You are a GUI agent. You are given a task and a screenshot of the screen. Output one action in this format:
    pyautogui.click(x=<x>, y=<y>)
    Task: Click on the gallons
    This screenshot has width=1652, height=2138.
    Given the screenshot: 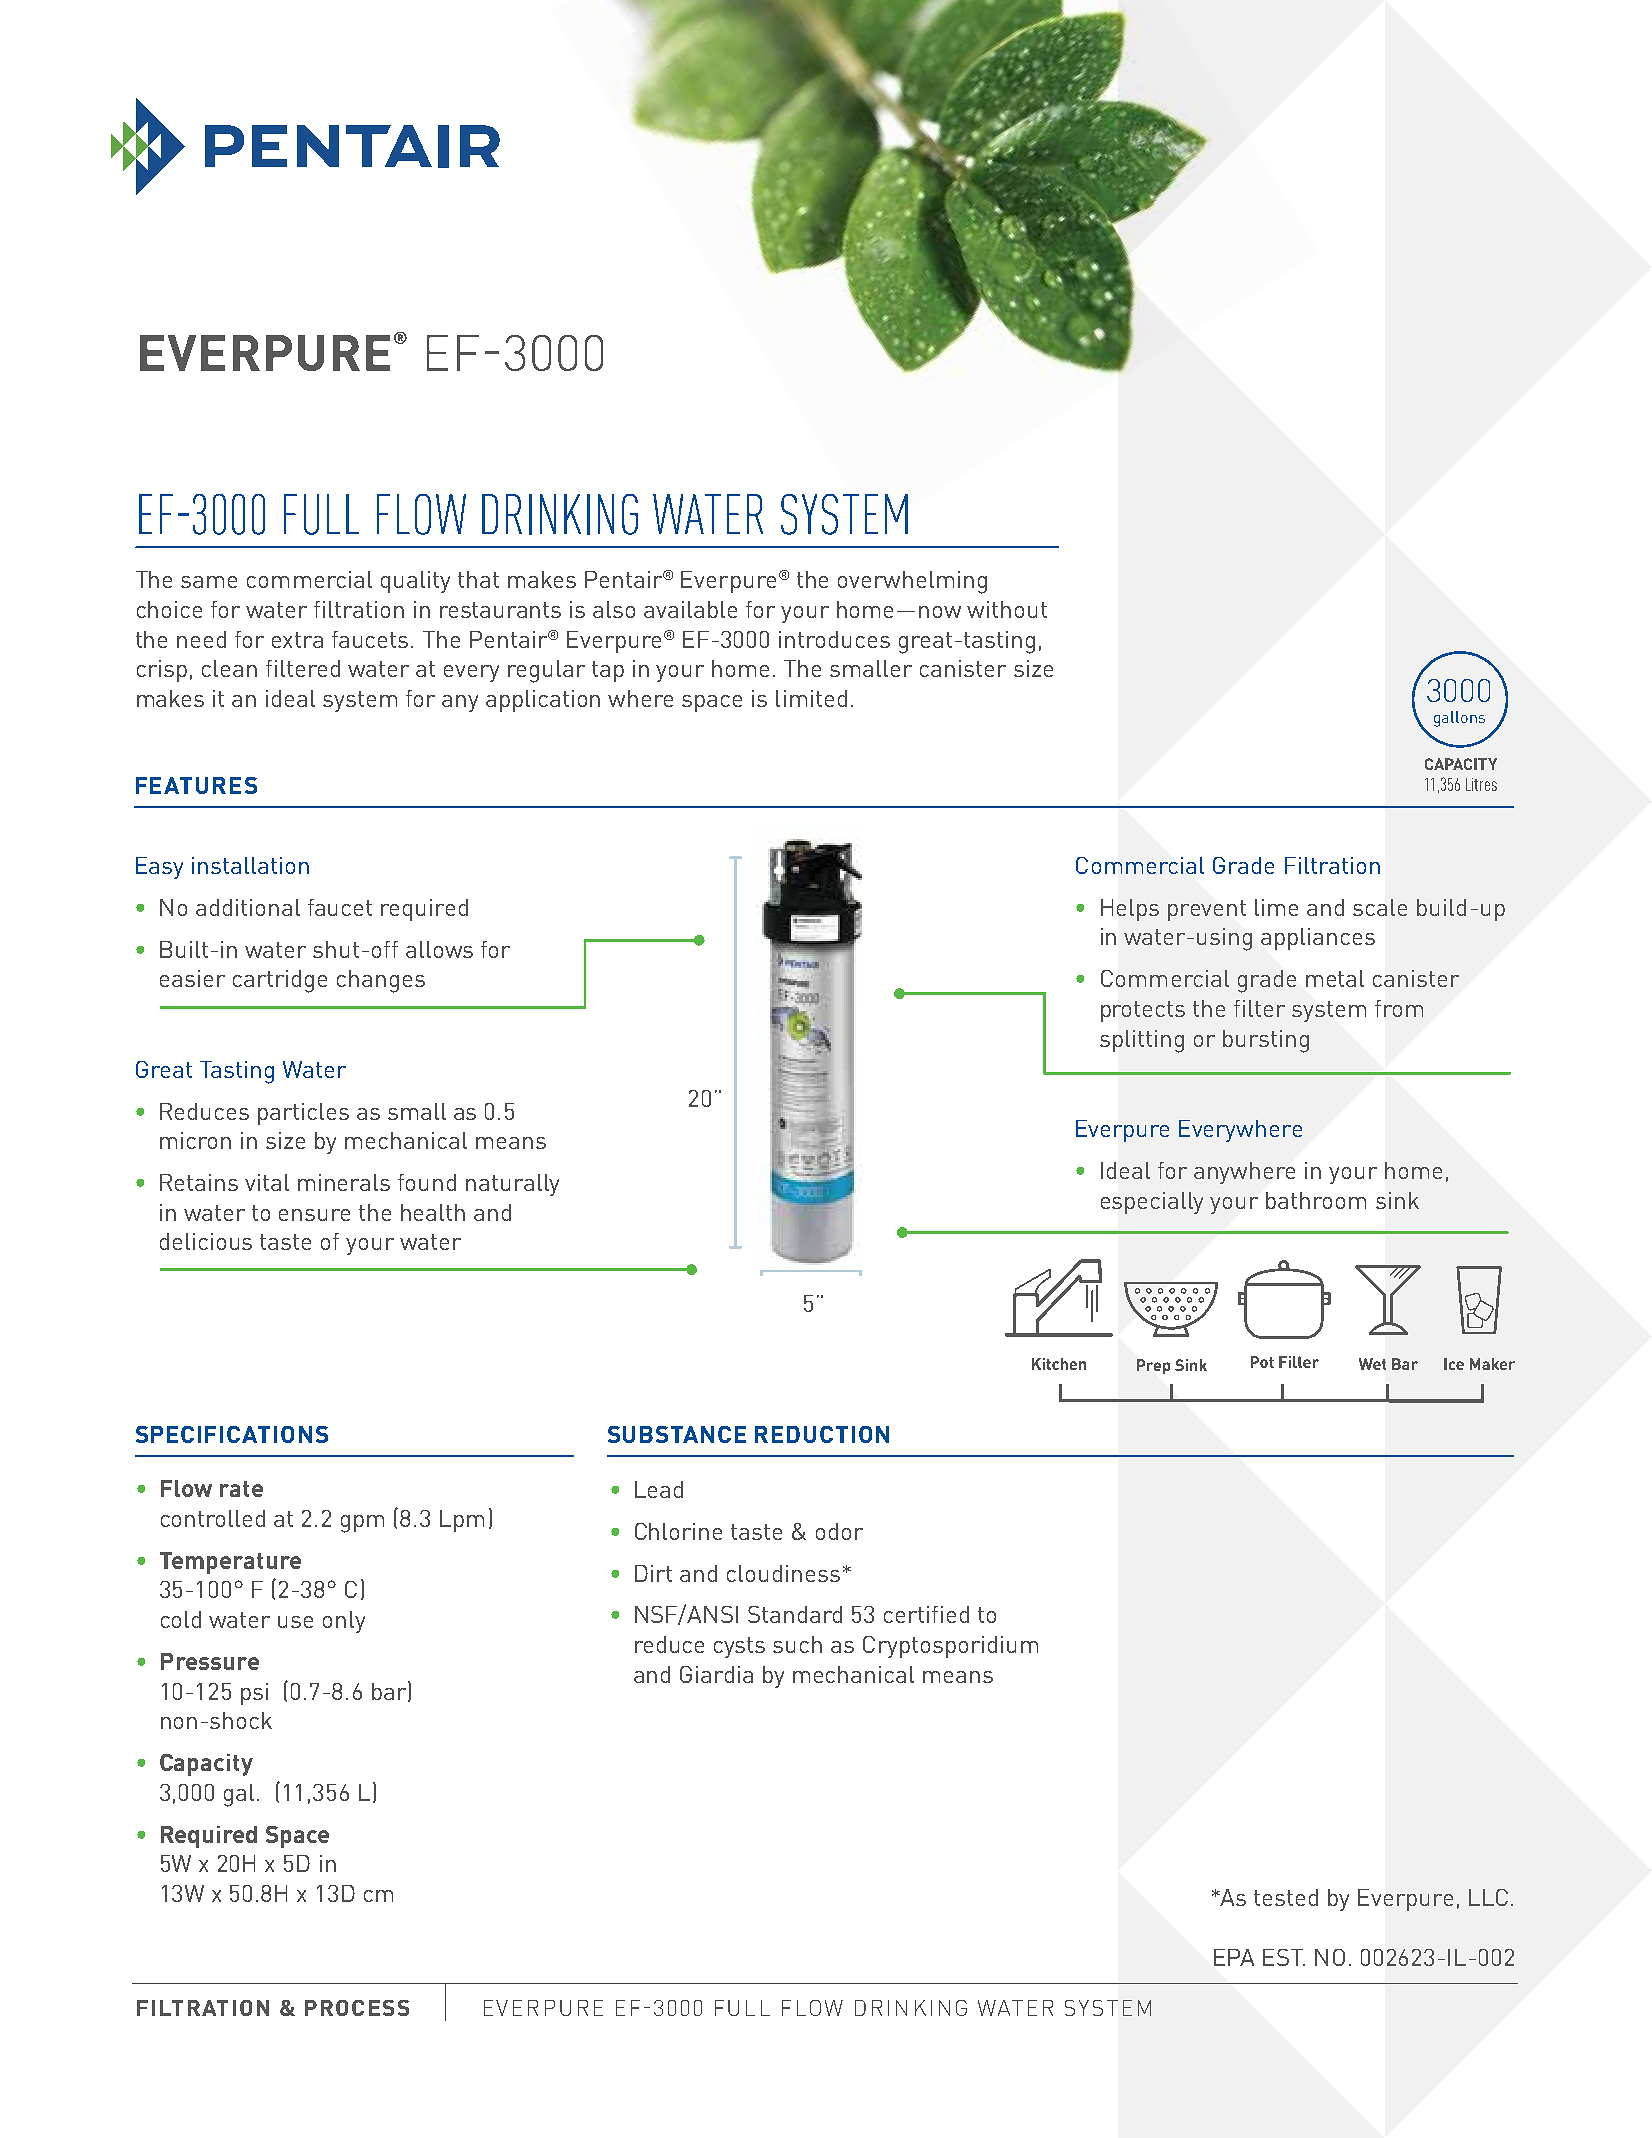 What is the action you would take?
    pyautogui.click(x=1459, y=719)
